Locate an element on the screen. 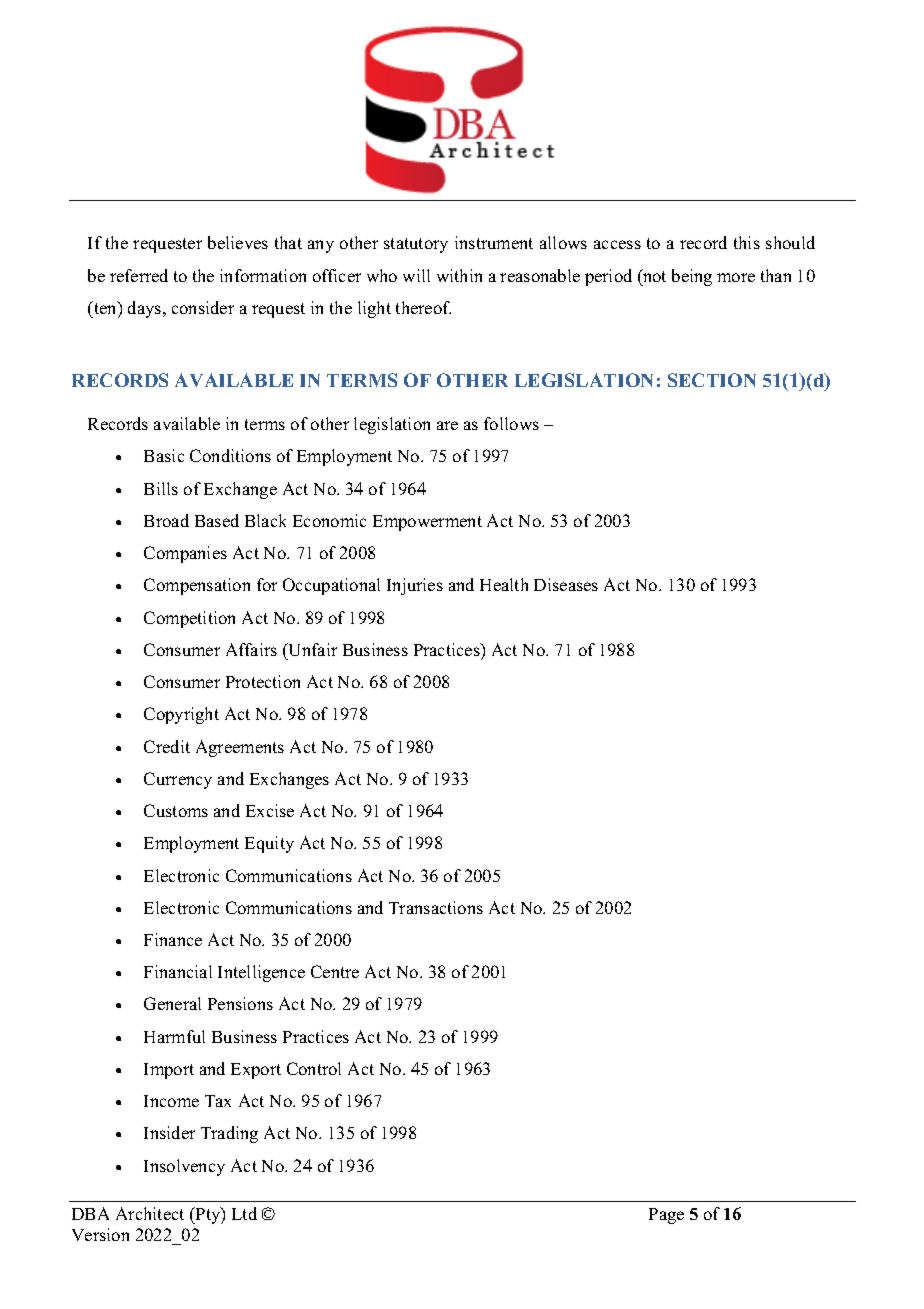  referred is located at coordinates (139, 275).
